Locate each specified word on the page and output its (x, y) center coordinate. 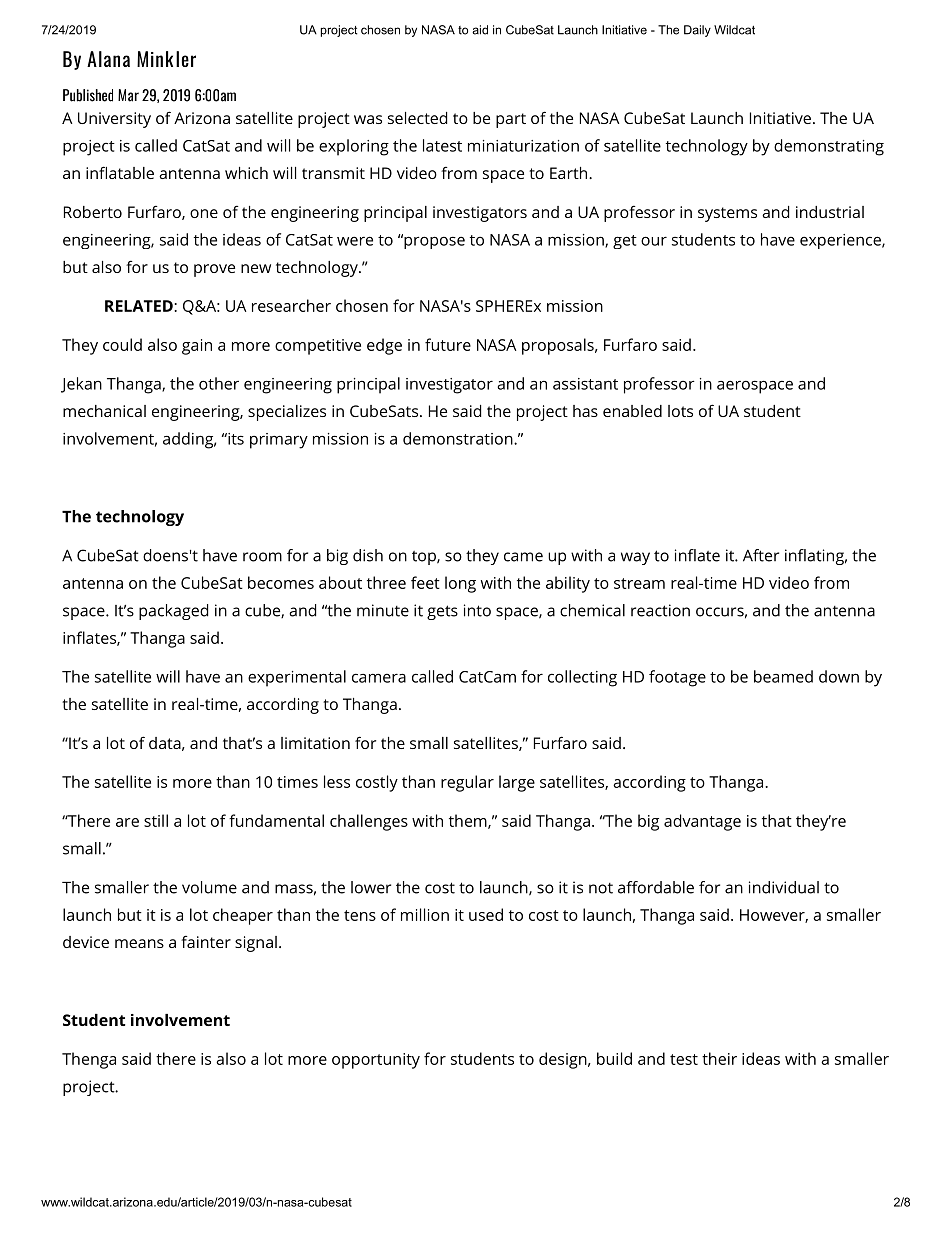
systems (727, 214)
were (355, 241)
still (156, 820)
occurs (720, 612)
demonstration (458, 438)
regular (467, 783)
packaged (173, 612)
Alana (108, 59)
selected (417, 118)
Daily (697, 31)
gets (442, 612)
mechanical (104, 411)
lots (680, 411)
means (139, 943)
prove (214, 270)
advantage (702, 822)
